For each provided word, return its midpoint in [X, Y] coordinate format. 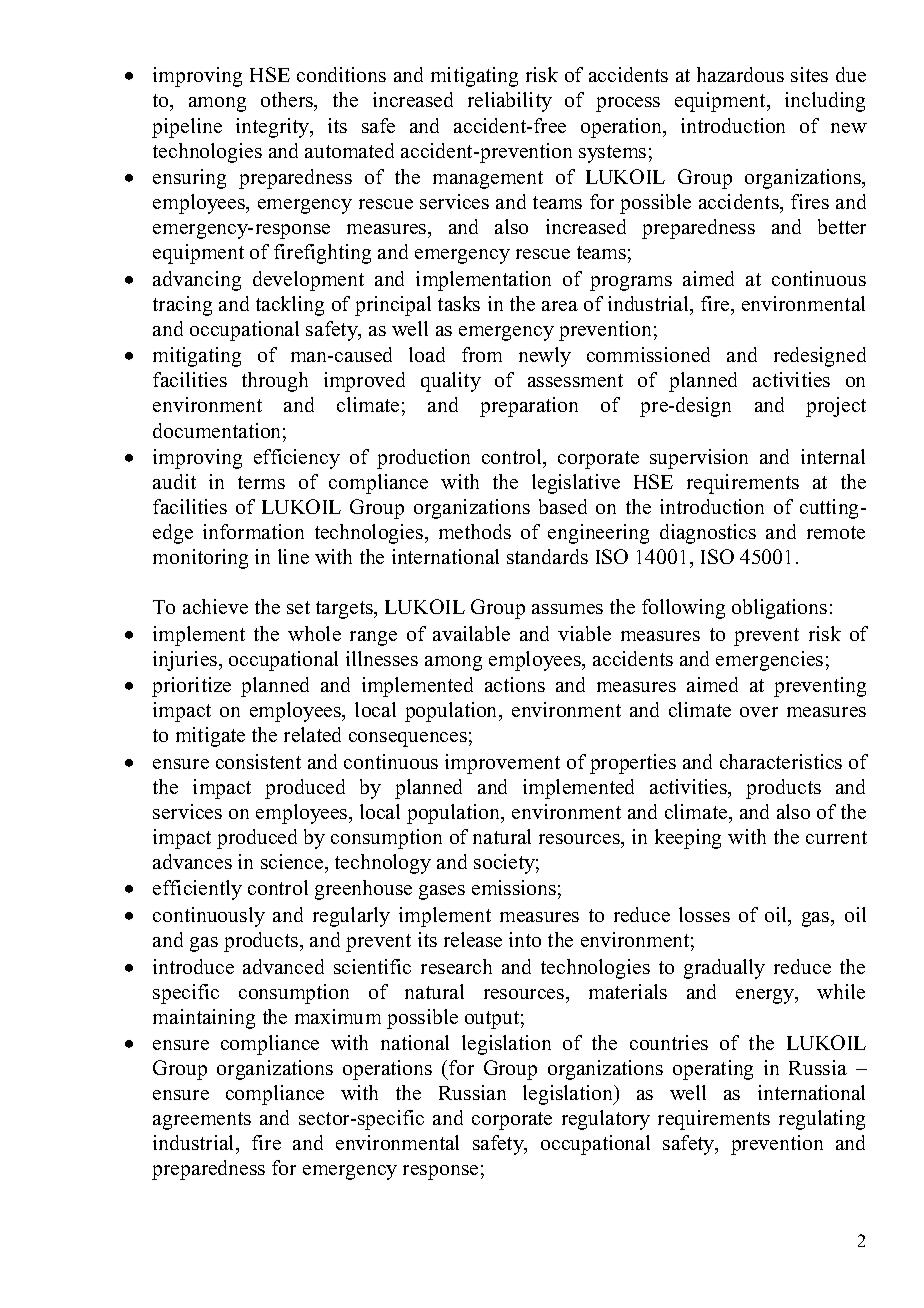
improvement [502, 764]
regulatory [606, 1120]
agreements [202, 1121]
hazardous [740, 74]
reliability [510, 102]
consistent [258, 761]
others [288, 101]
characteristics [781, 761]
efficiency [297, 459]
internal [833, 456]
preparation [529, 407]
